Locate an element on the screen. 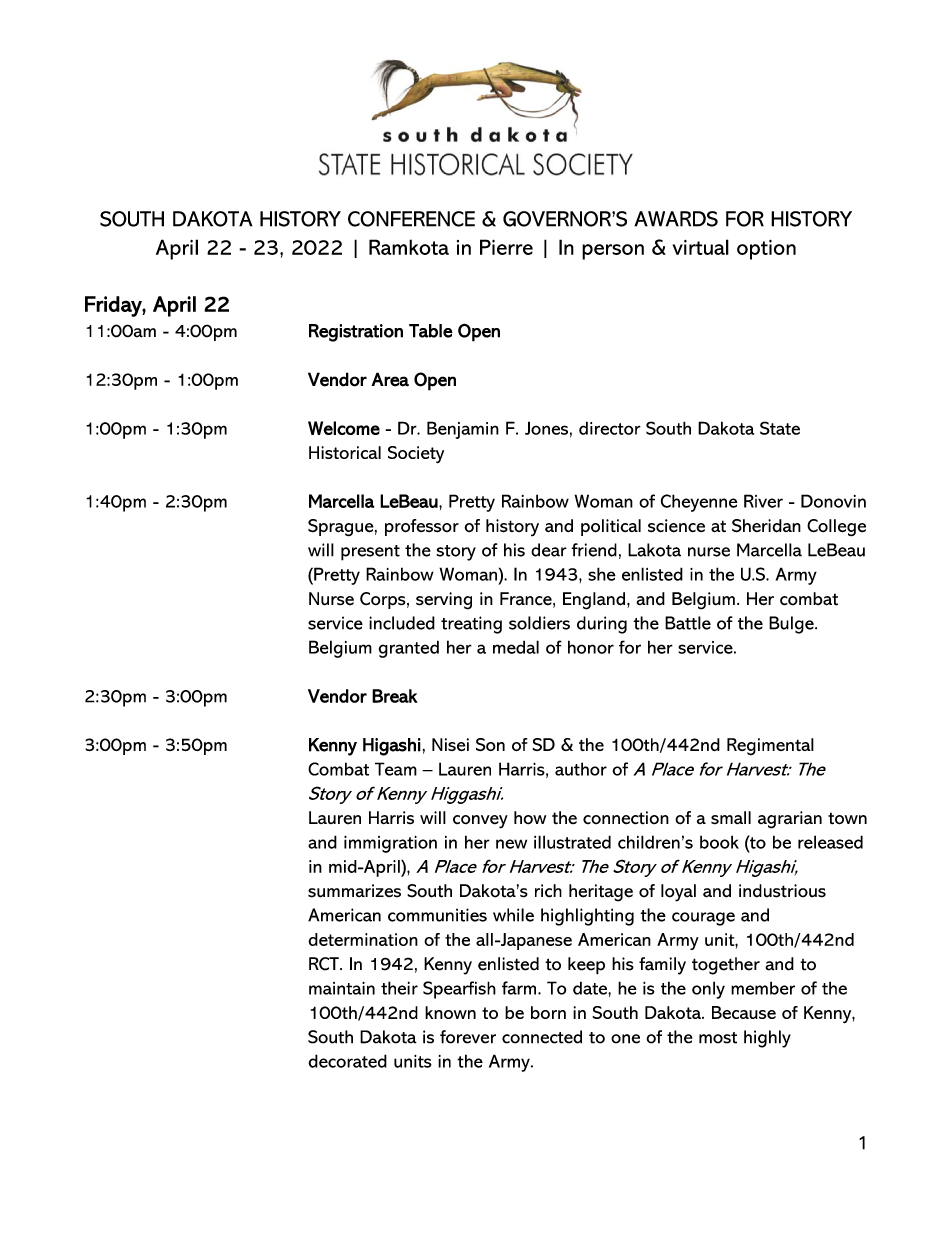 The height and width of the screenshot is (1233, 952). option is located at coordinates (766, 249).
